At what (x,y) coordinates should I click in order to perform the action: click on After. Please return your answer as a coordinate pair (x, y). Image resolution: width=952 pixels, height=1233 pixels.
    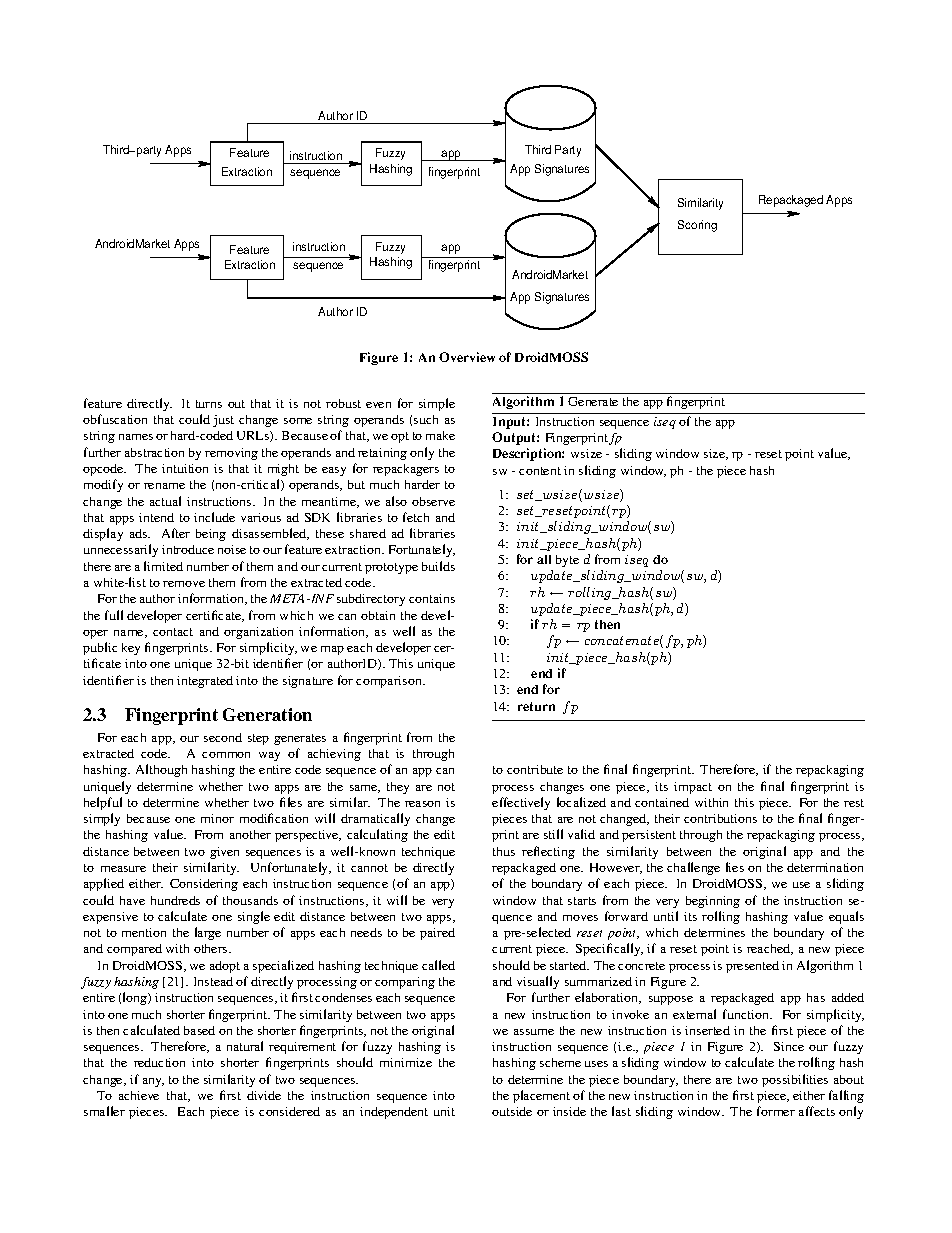
    Looking at the image, I should click on (176, 533).
